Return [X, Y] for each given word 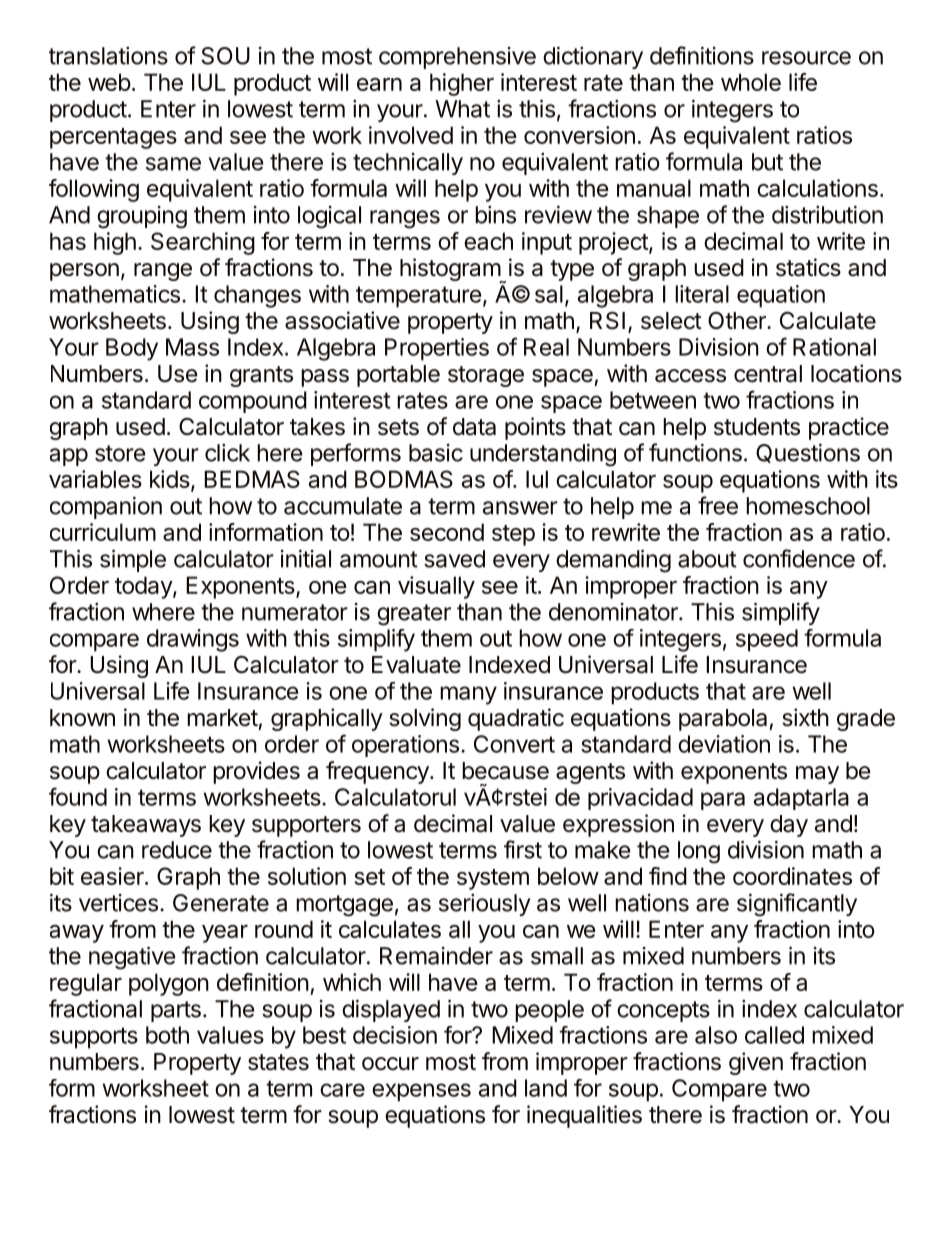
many [468, 695]
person [84, 272]
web [109, 82]
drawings [193, 640]
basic [436, 453]
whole [751, 82]
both [167, 1035]
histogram [451, 271]
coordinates [792, 876]
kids [170, 479]
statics [808, 267]
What [462, 109]
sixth [805, 717]
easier [113, 876]
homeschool [808, 506]
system [493, 879]
